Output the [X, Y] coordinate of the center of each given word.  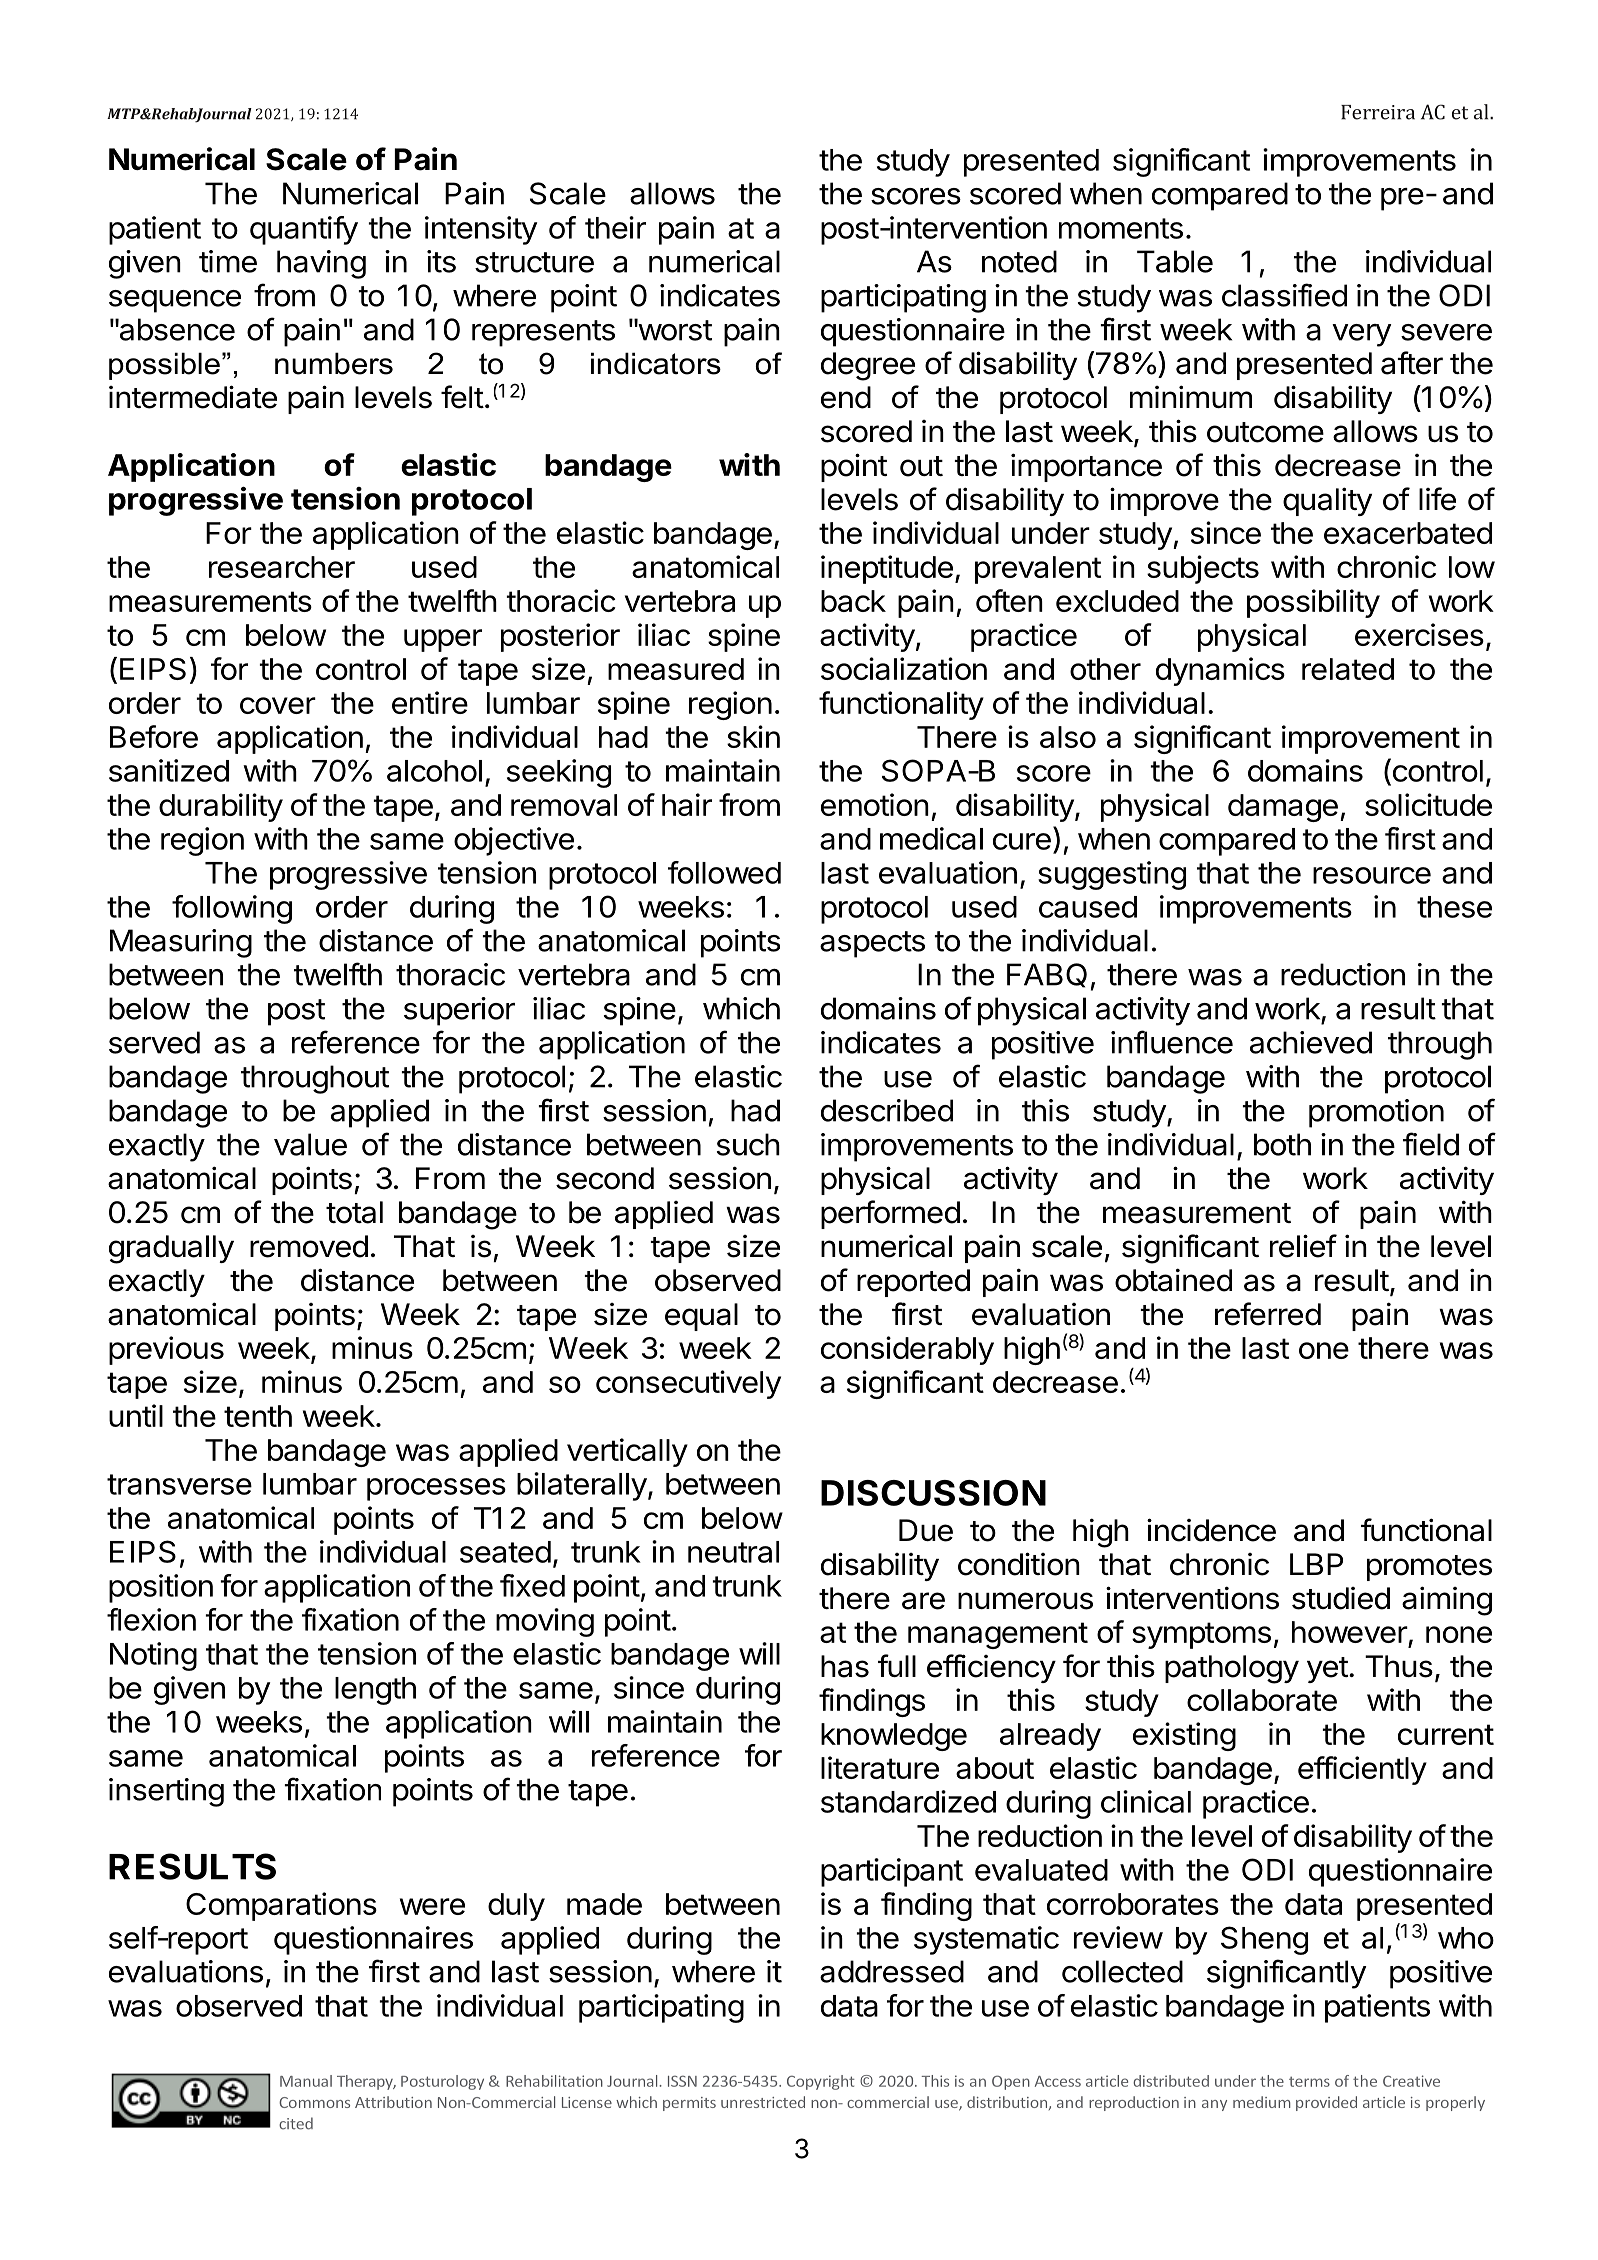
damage [1283, 808]
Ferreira [1378, 112]
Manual [306, 2081]
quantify [304, 230]
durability [221, 807]
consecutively [688, 1384]
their [615, 227]
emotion [875, 804]
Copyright [821, 2082]
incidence [1211, 1530]
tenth [258, 1416]
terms [1309, 2082]
